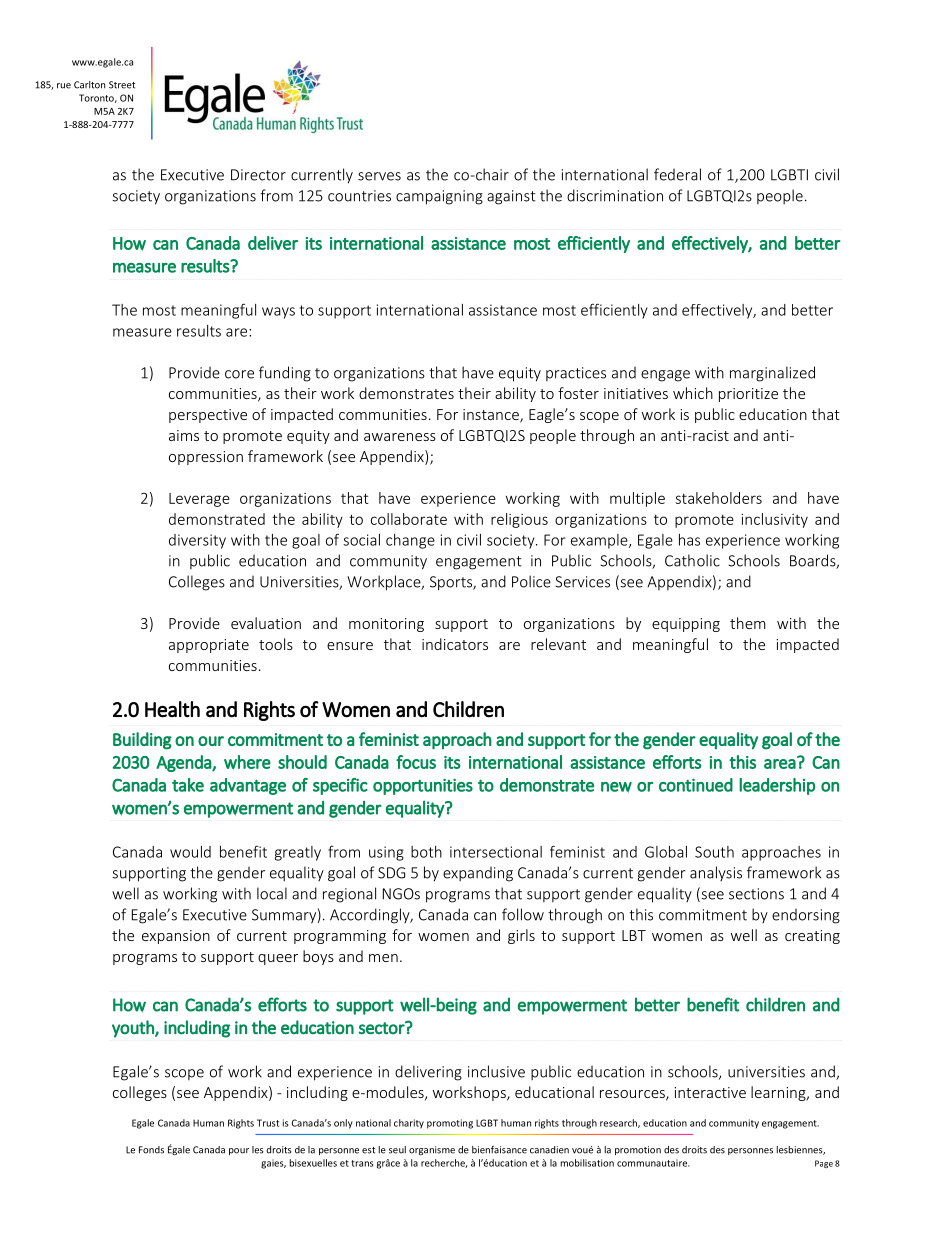 The image size is (952, 1233). Describe the element at coordinates (209, 646) in the screenshot. I see `appropriate` at that location.
